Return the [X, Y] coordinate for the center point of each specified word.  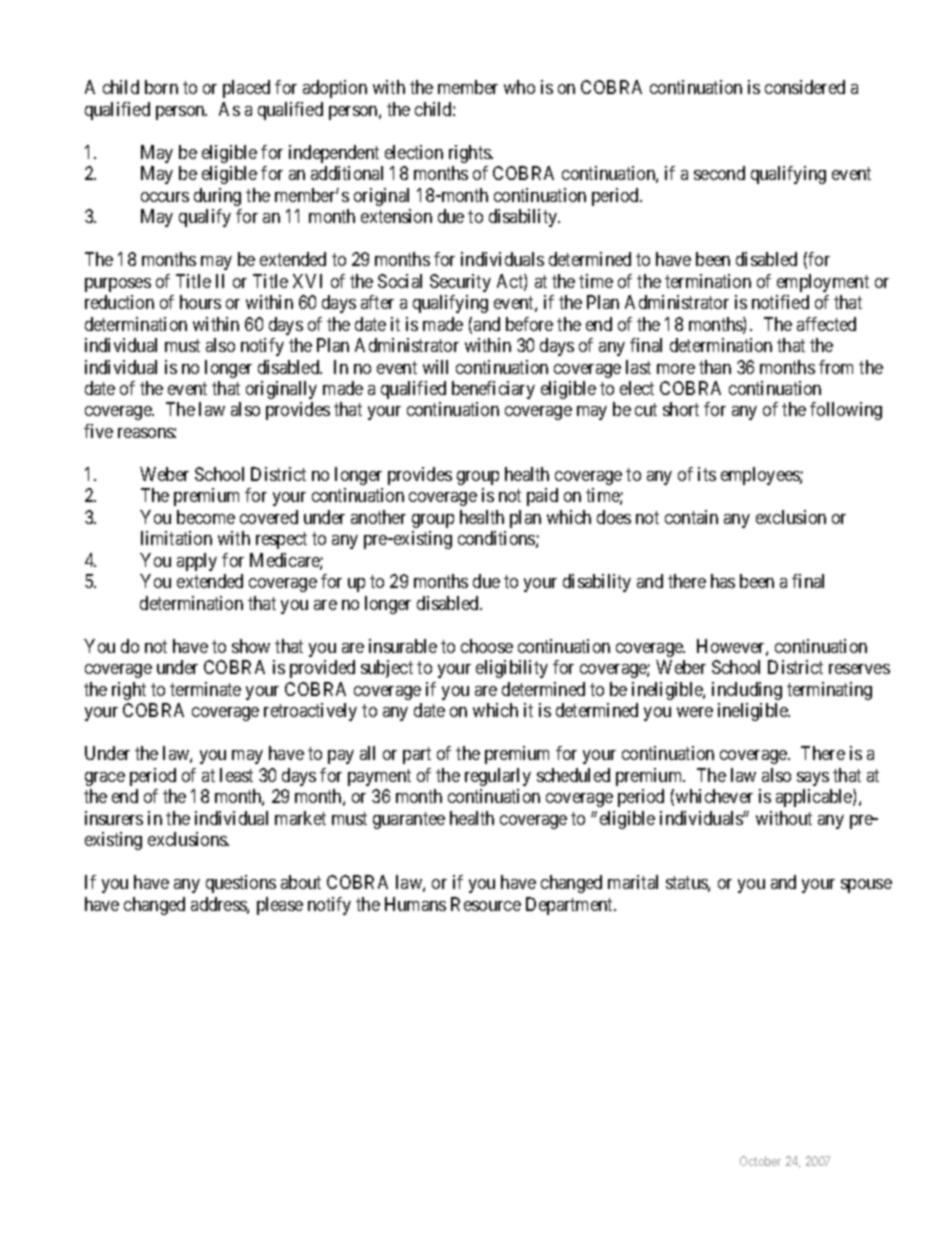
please [280, 906]
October [760, 1161]
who [519, 87]
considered [805, 87]
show [251, 646]
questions [241, 884]
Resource [486, 904]
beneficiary [493, 390]
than [715, 367]
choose [487, 646]
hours [200, 302]
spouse [866, 886]
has [723, 581]
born [161, 87]
